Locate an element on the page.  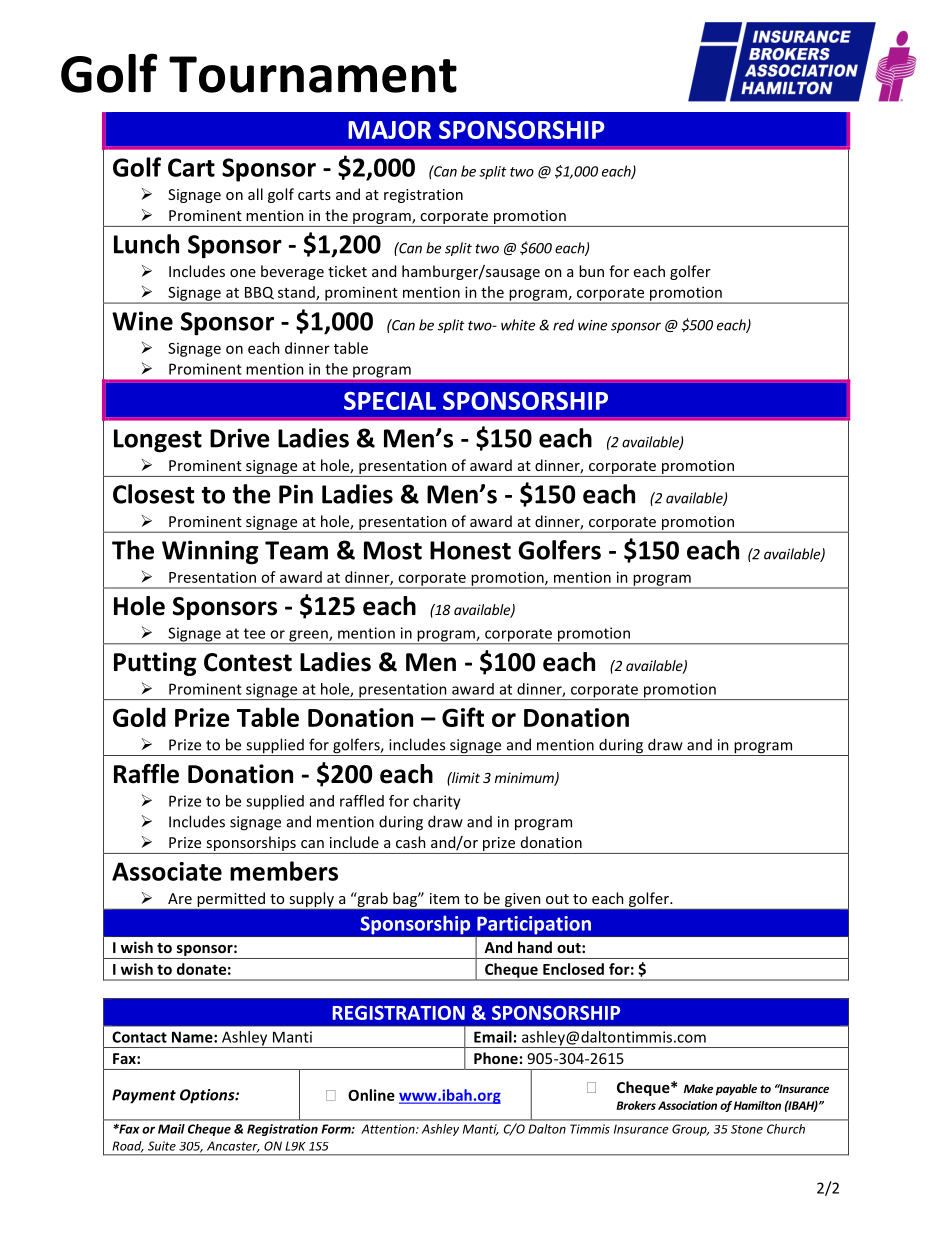
MAJOR is located at coordinates (389, 130).
